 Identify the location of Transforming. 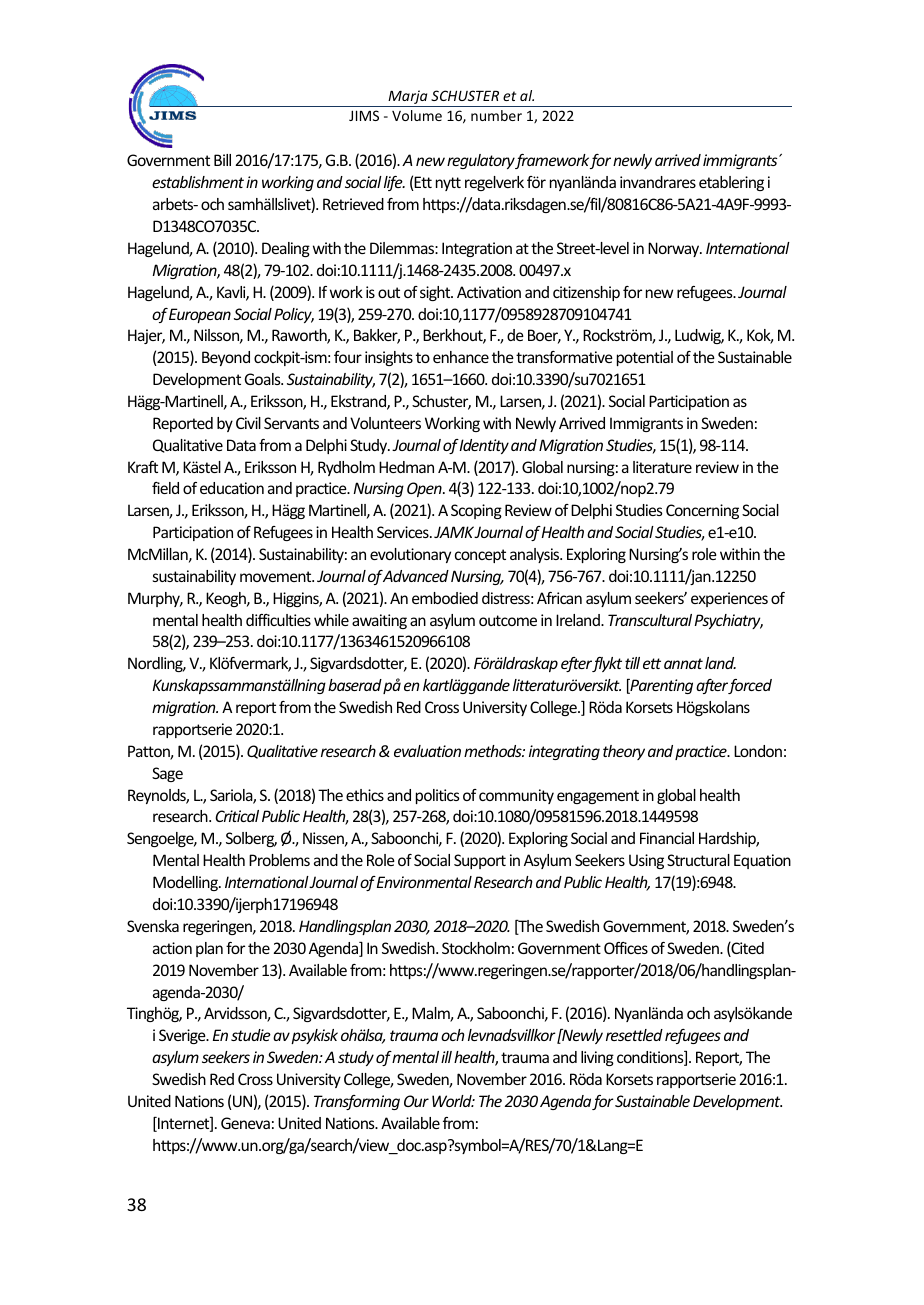
(357, 1102).
